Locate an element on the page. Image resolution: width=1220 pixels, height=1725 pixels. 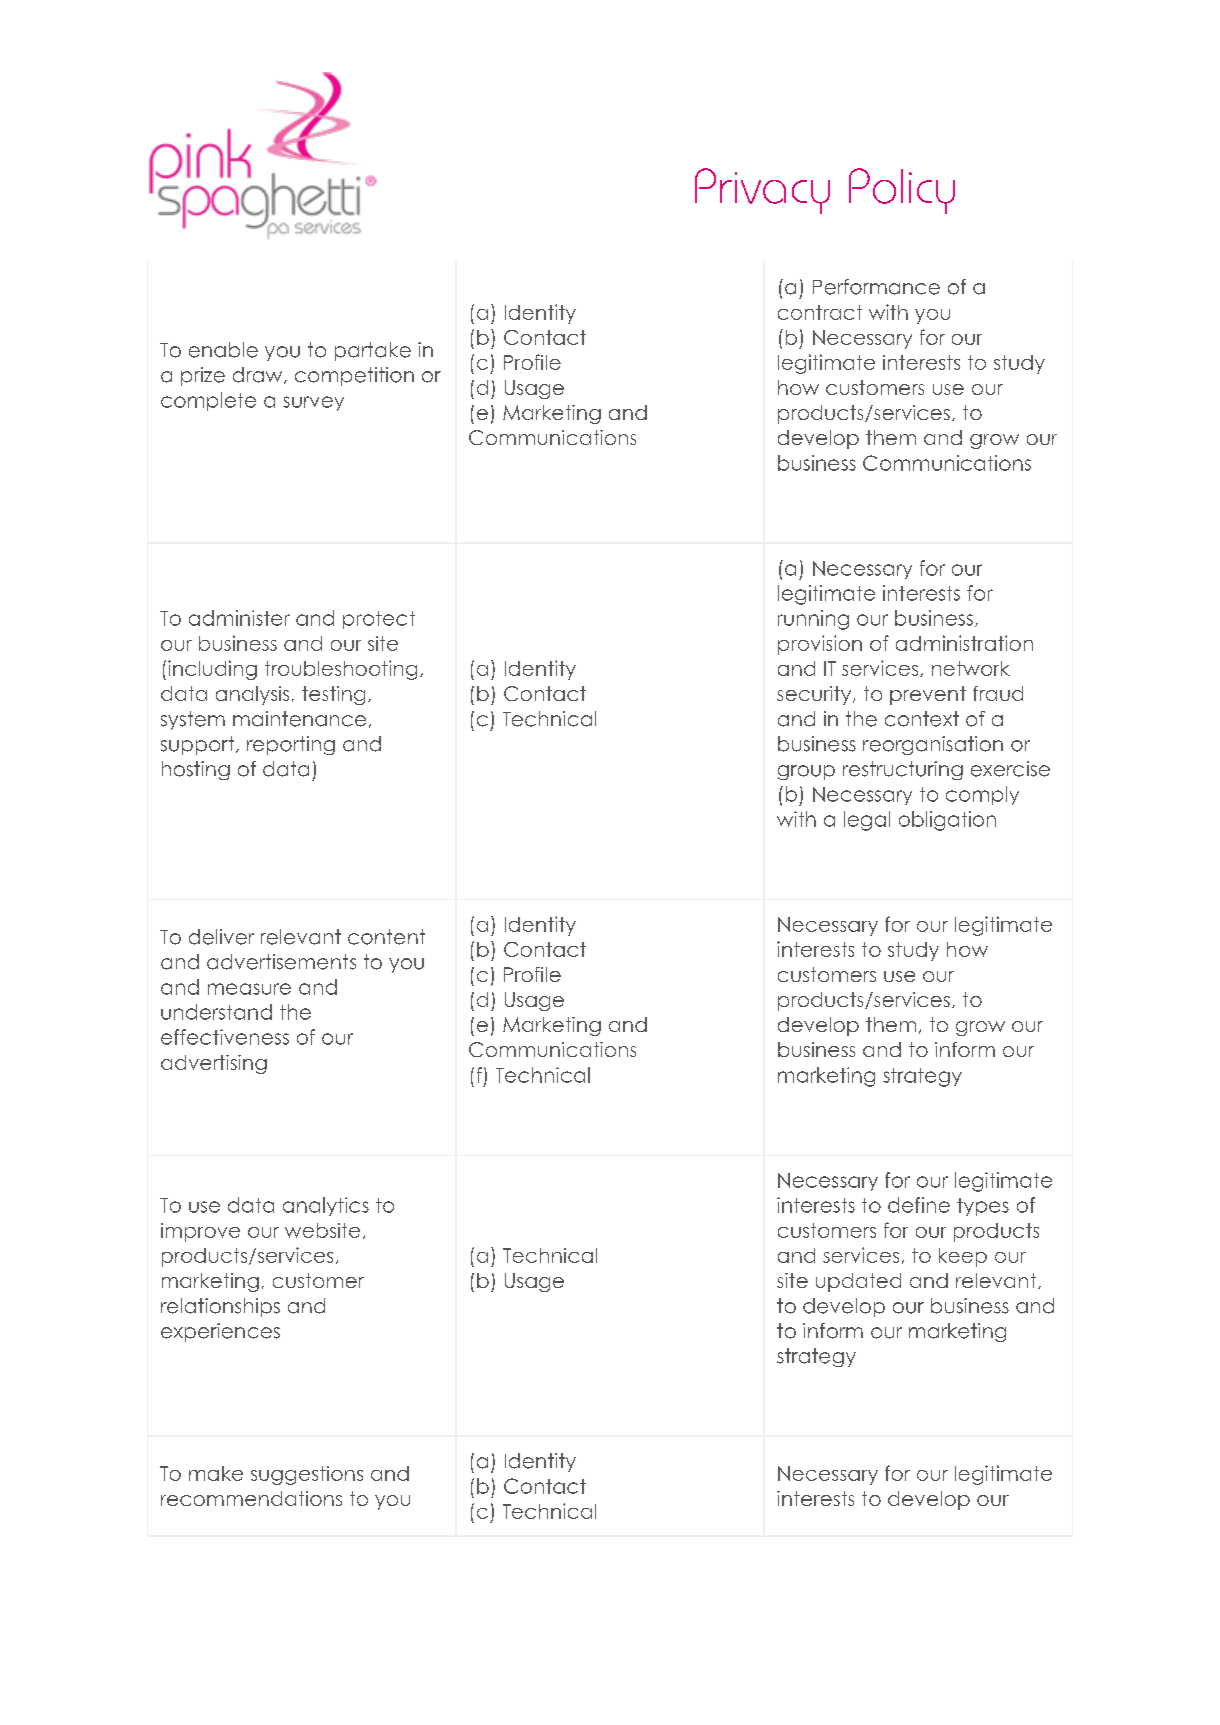
group is located at coordinates (806, 772).
